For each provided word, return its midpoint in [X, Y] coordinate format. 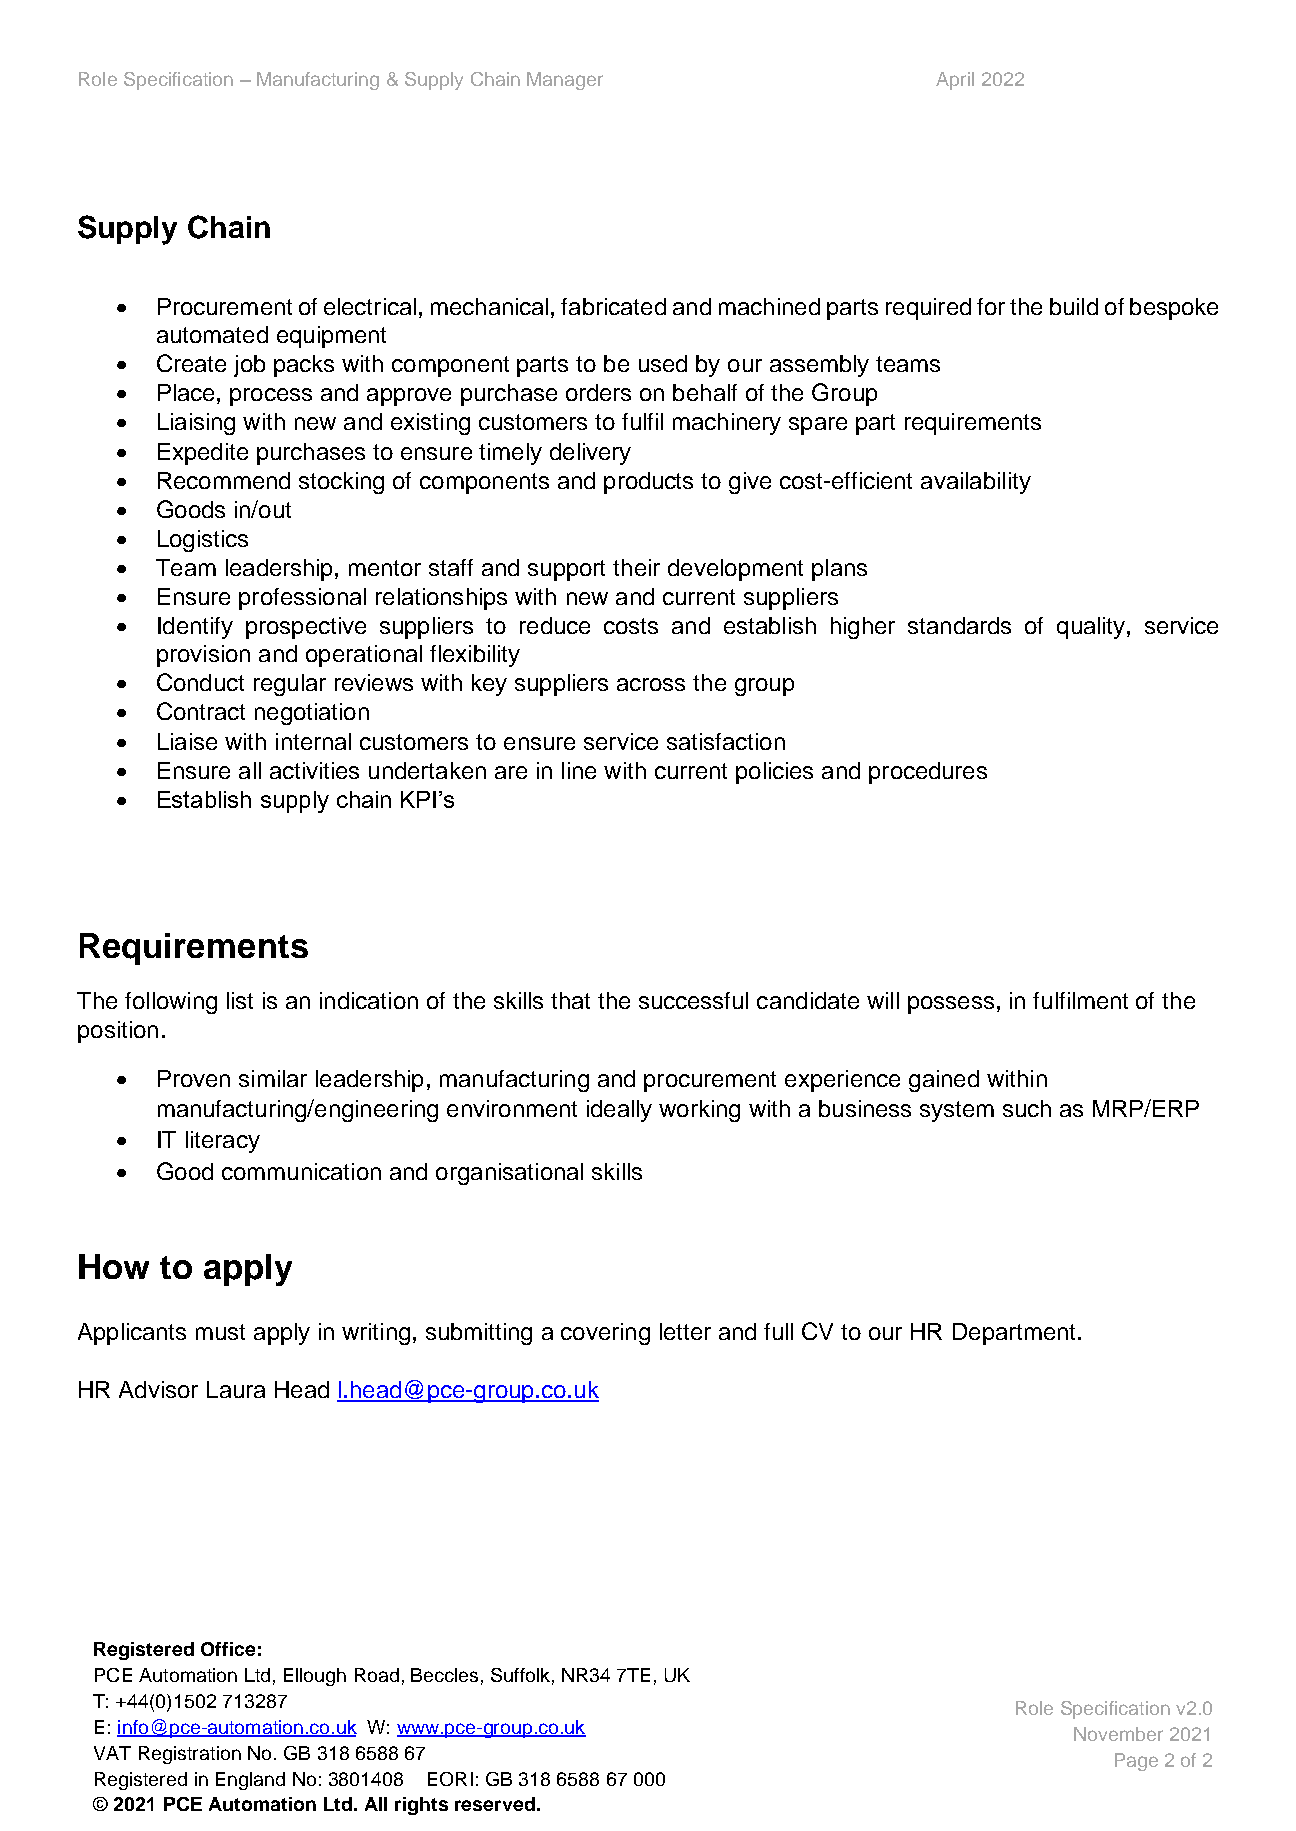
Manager [565, 81]
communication [301, 1171]
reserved [495, 1804]
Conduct [200, 682]
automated [212, 334]
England [250, 1781]
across [651, 684]
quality [1092, 628]
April [955, 81]
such [1027, 1108]
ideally [619, 1111]
